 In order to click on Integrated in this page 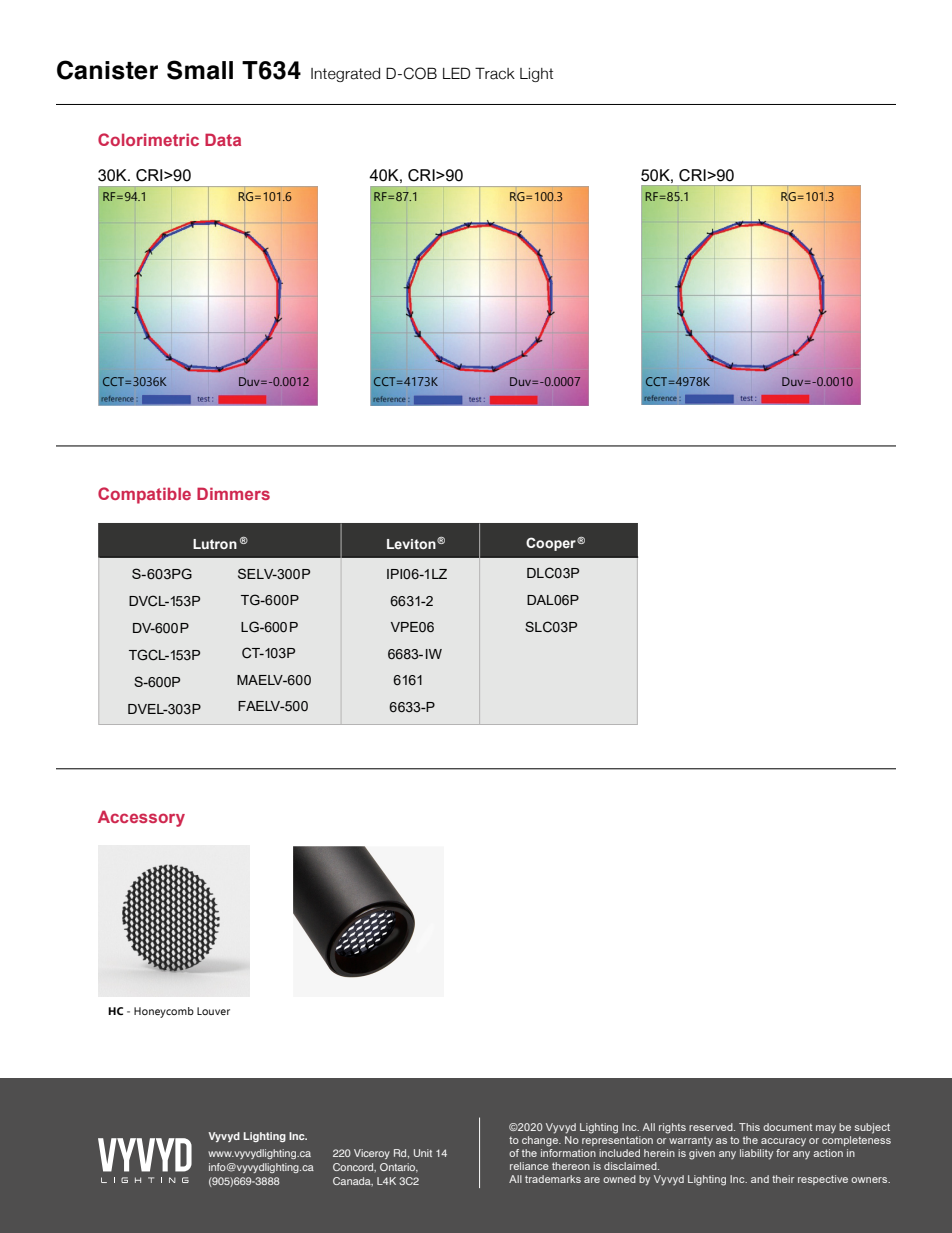, I will do `click(345, 75)`.
